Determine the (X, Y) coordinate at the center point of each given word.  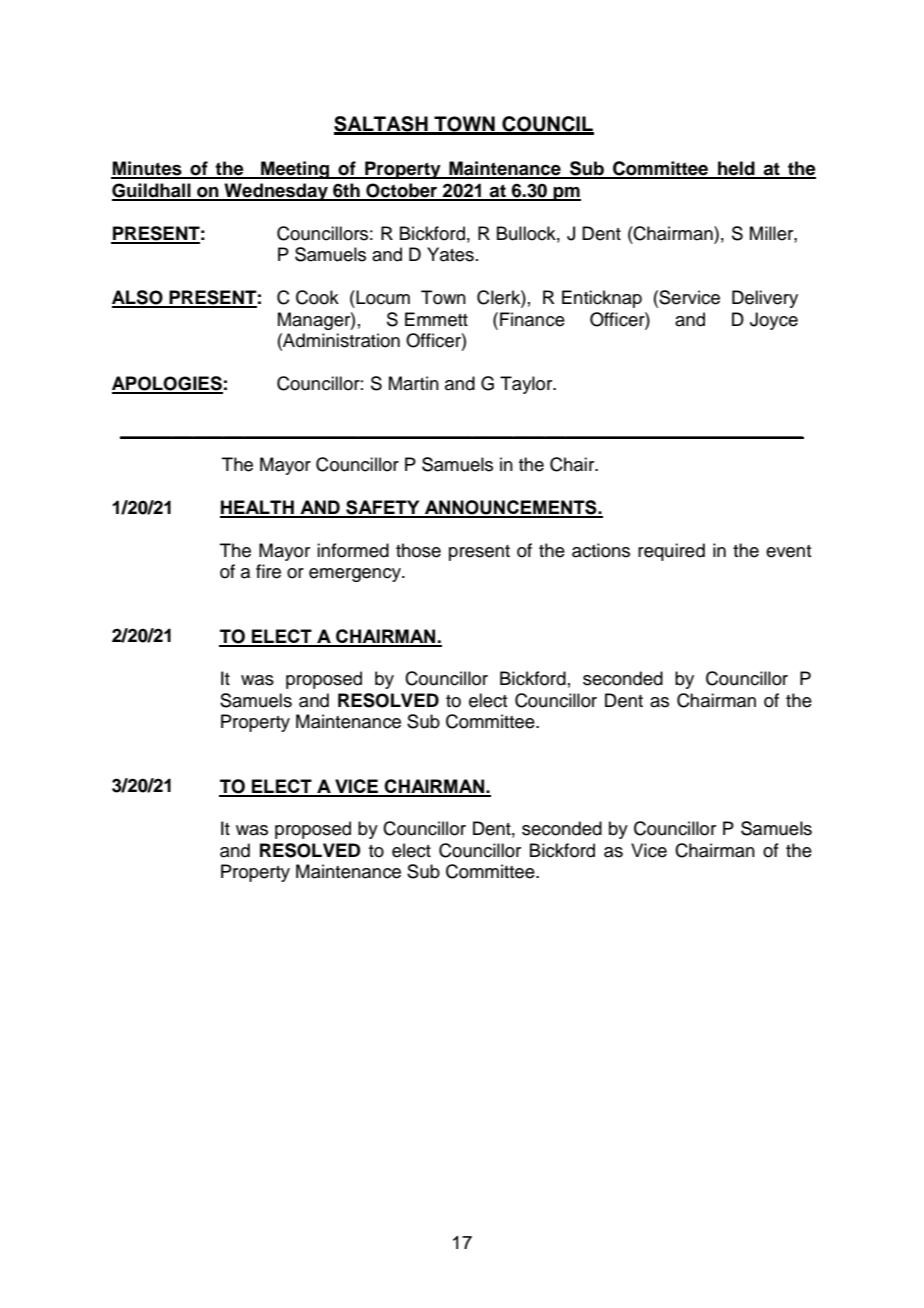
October (402, 191)
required (671, 552)
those (418, 550)
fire (268, 571)
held (736, 169)
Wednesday (276, 192)
